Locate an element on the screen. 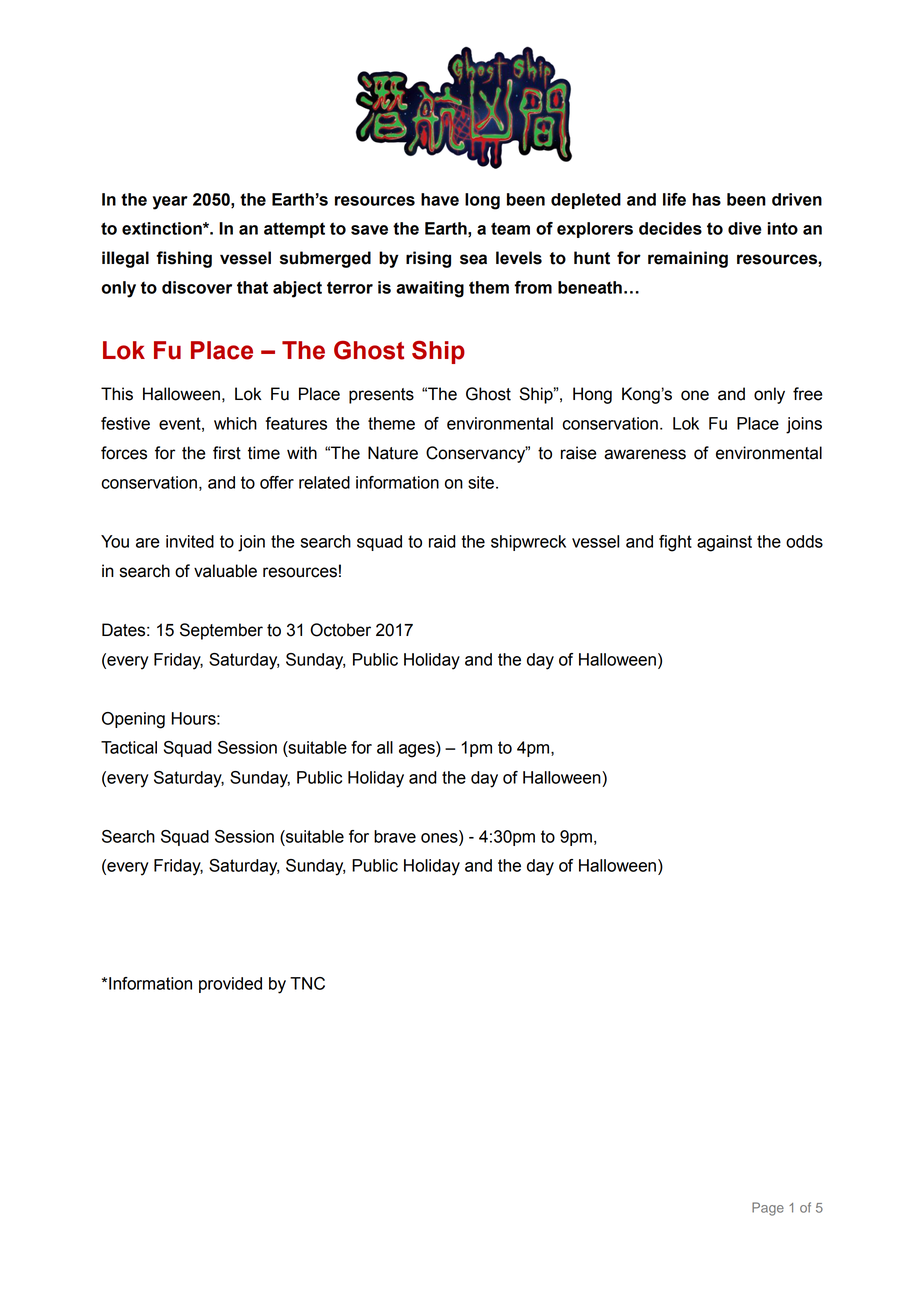 This screenshot has width=924, height=1308. long is located at coordinates (482, 201).
